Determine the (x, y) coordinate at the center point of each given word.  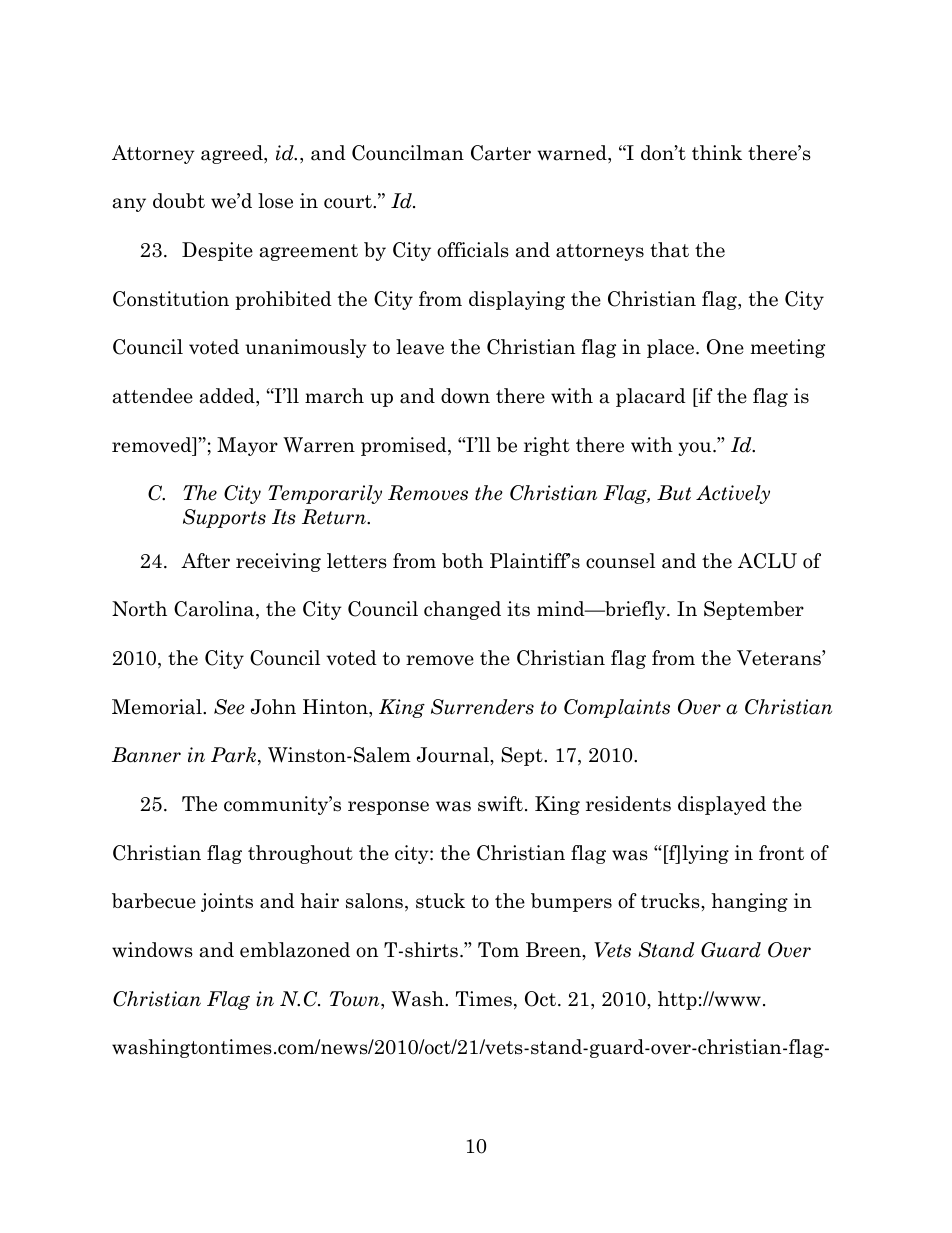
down (465, 396)
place (672, 348)
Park (235, 756)
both (462, 561)
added (228, 397)
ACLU (767, 561)
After (205, 561)
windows (152, 950)
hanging (749, 902)
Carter (501, 153)
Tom (498, 950)
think (717, 152)
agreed (233, 154)
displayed (722, 805)
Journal (454, 755)
